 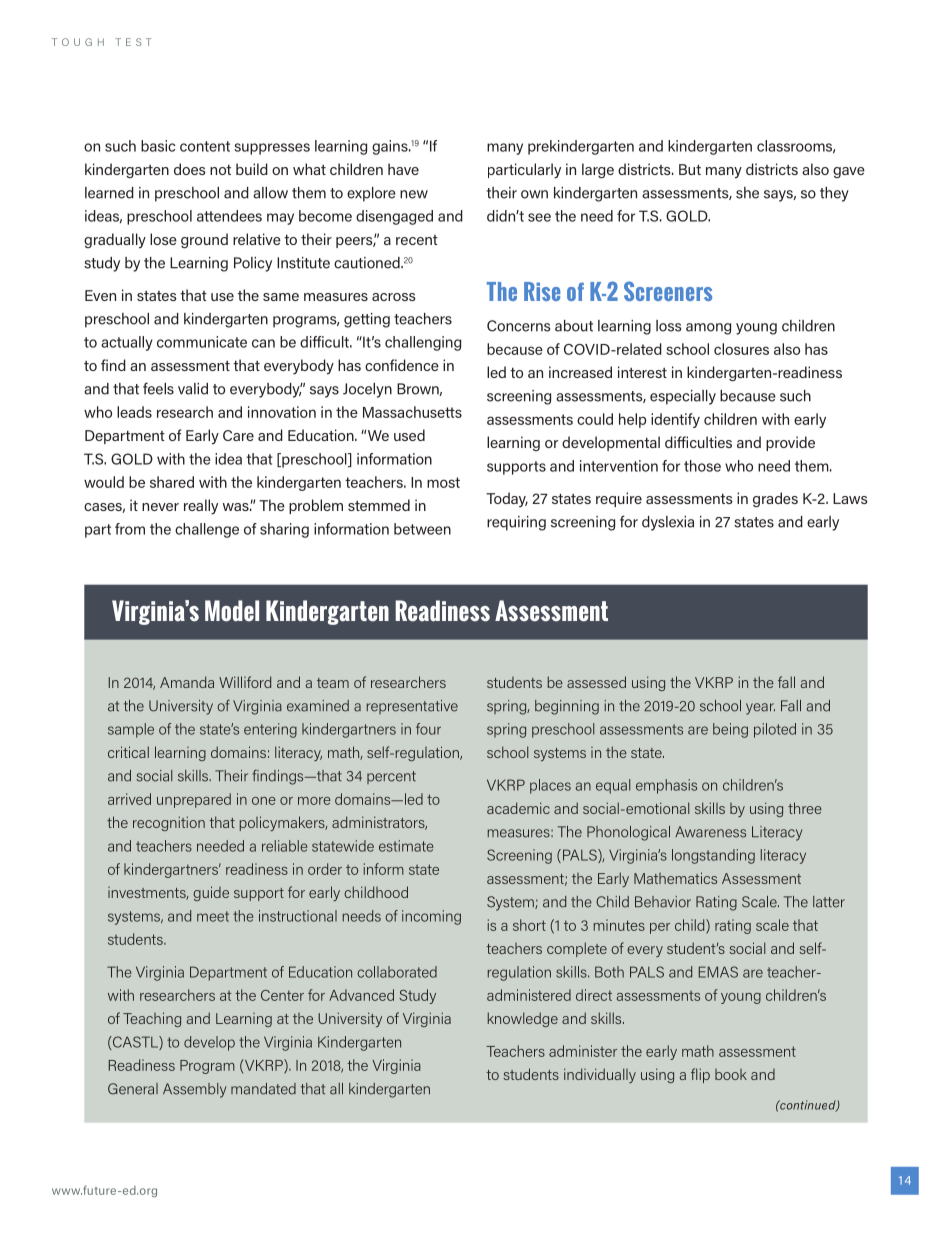 What do you see at coordinates (194, 1090) in the page?
I see `Assembly` at bounding box center [194, 1090].
